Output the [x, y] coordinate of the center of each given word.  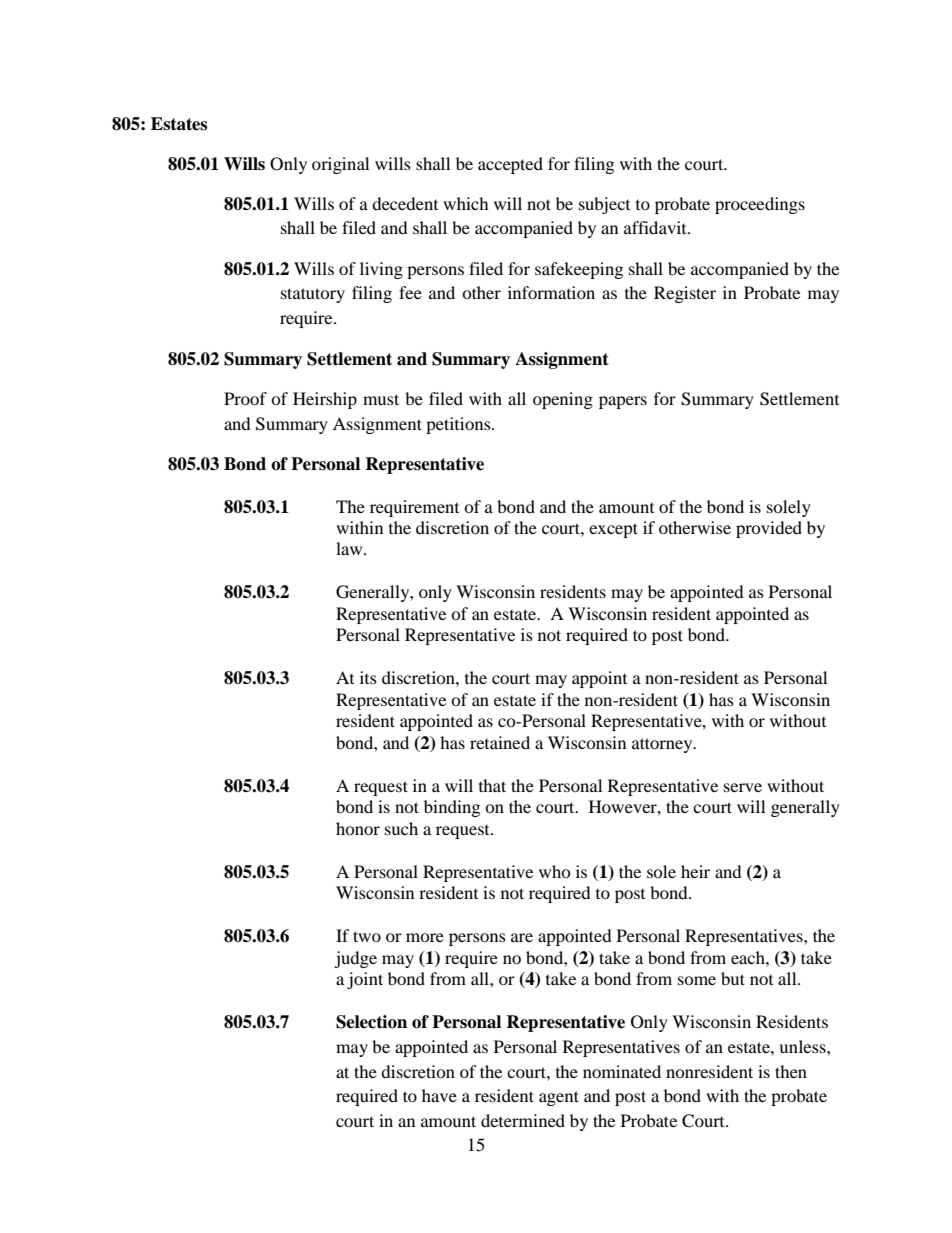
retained [500, 742]
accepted [510, 165]
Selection [371, 1022]
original [340, 165]
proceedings [760, 205]
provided [769, 529]
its [368, 677]
